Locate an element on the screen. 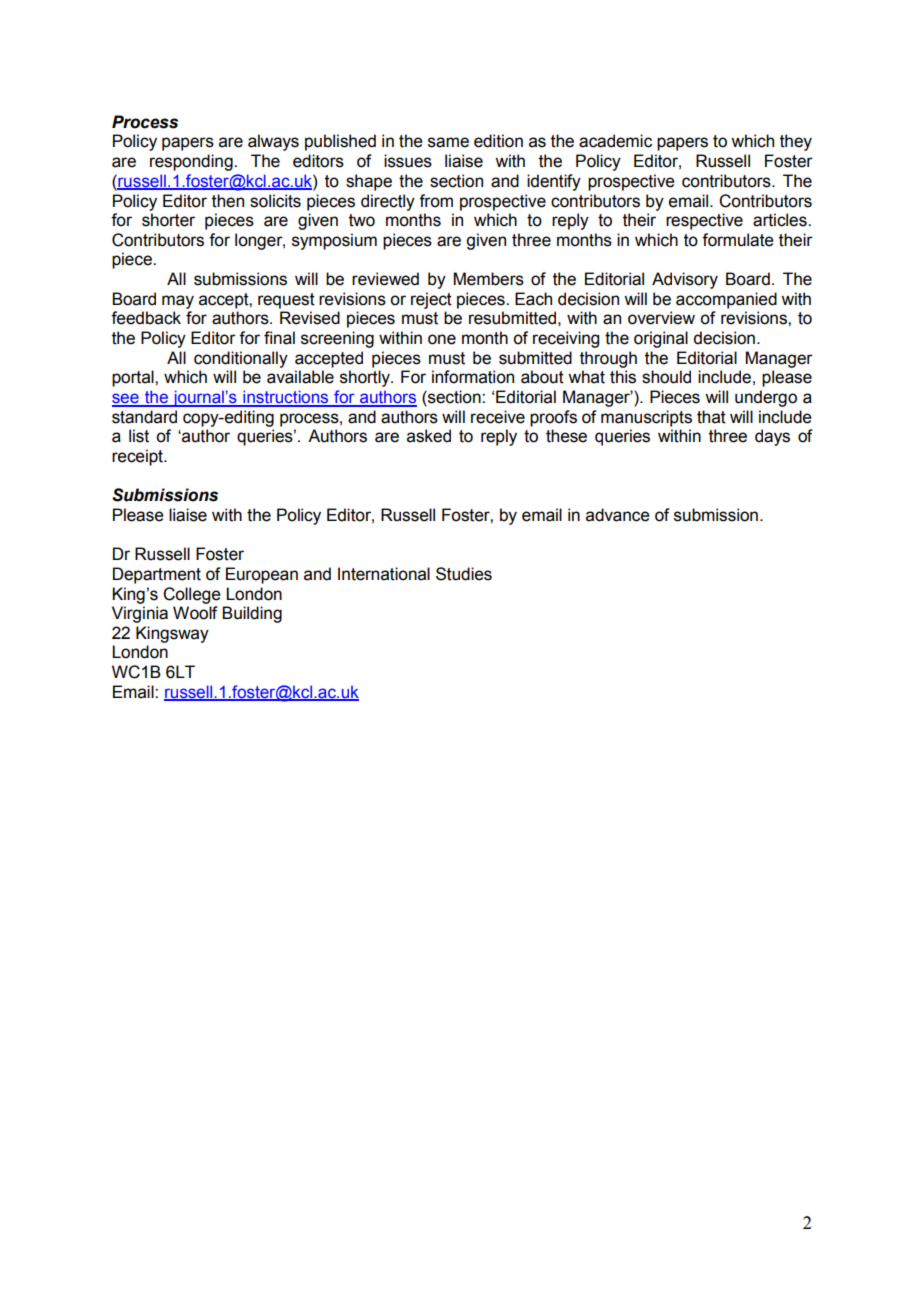 The image size is (924, 1308). advance is located at coordinates (618, 515).
